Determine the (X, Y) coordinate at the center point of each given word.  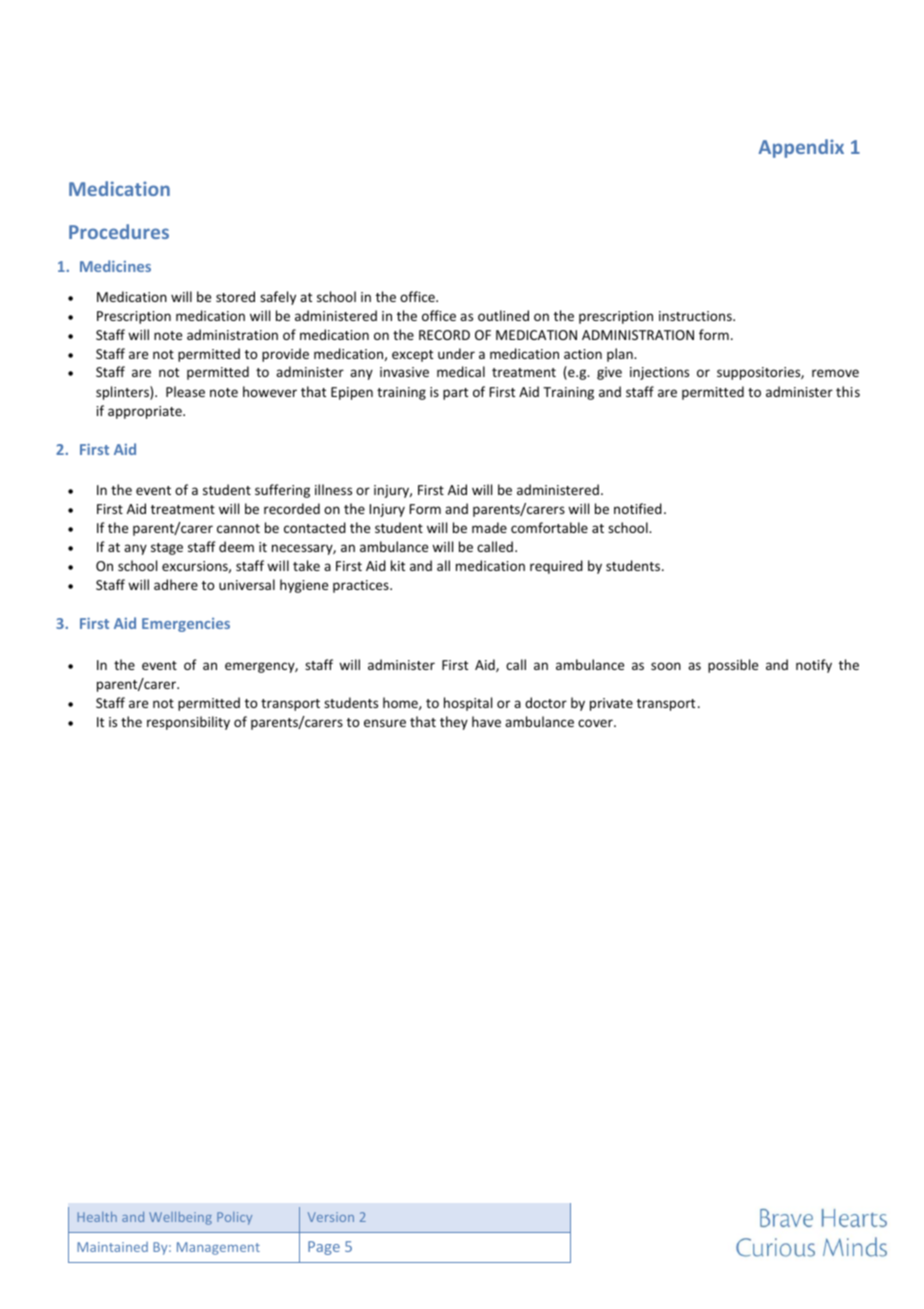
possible (733, 666)
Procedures (119, 231)
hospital (468, 704)
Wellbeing (180, 1218)
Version (331, 1217)
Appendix (801, 148)
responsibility (188, 723)
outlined (503, 315)
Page (324, 1248)
